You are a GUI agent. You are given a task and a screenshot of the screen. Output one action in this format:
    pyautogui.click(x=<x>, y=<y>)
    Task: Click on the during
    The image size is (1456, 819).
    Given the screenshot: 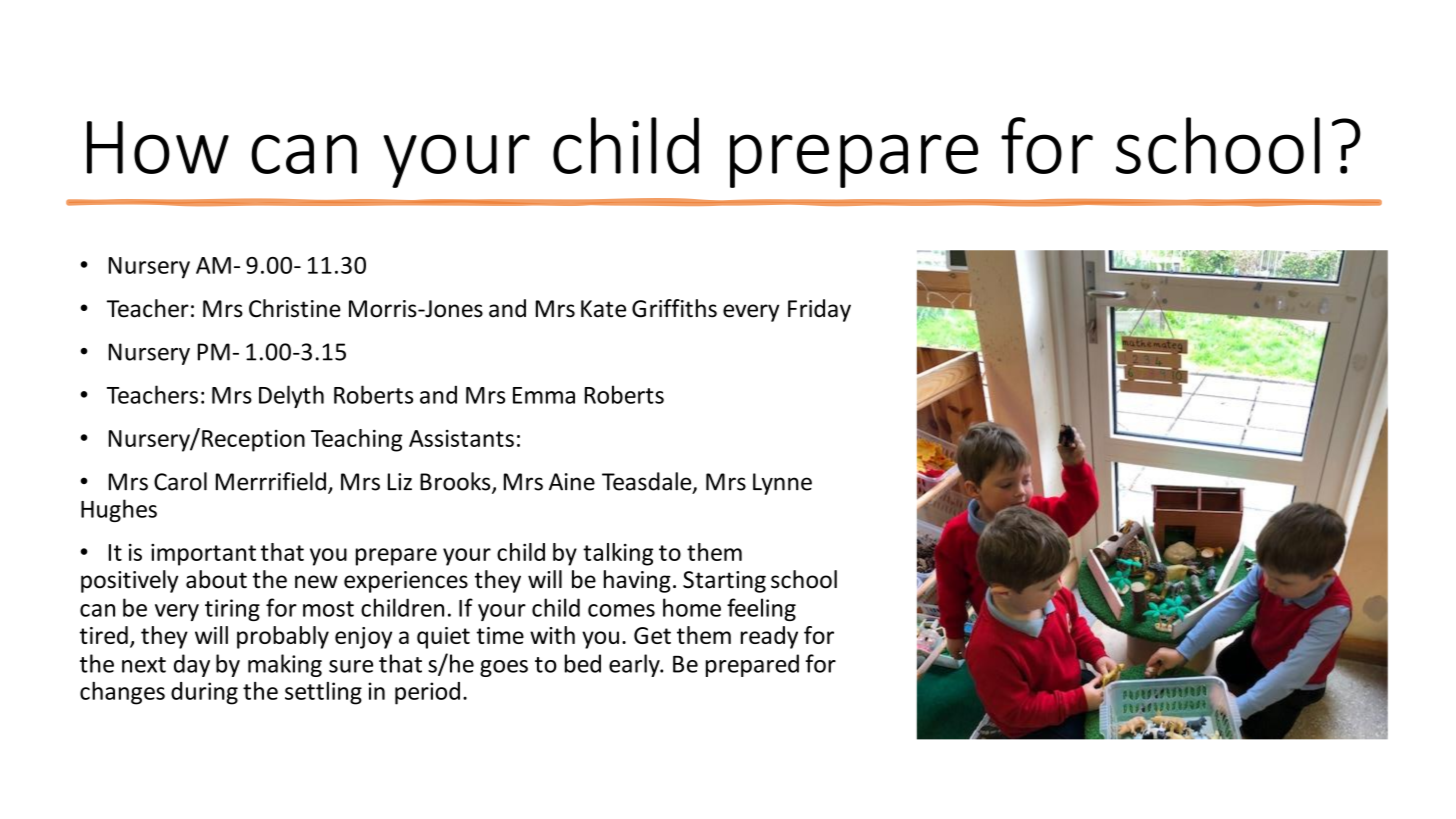 What is the action you would take?
    pyautogui.click(x=204, y=693)
